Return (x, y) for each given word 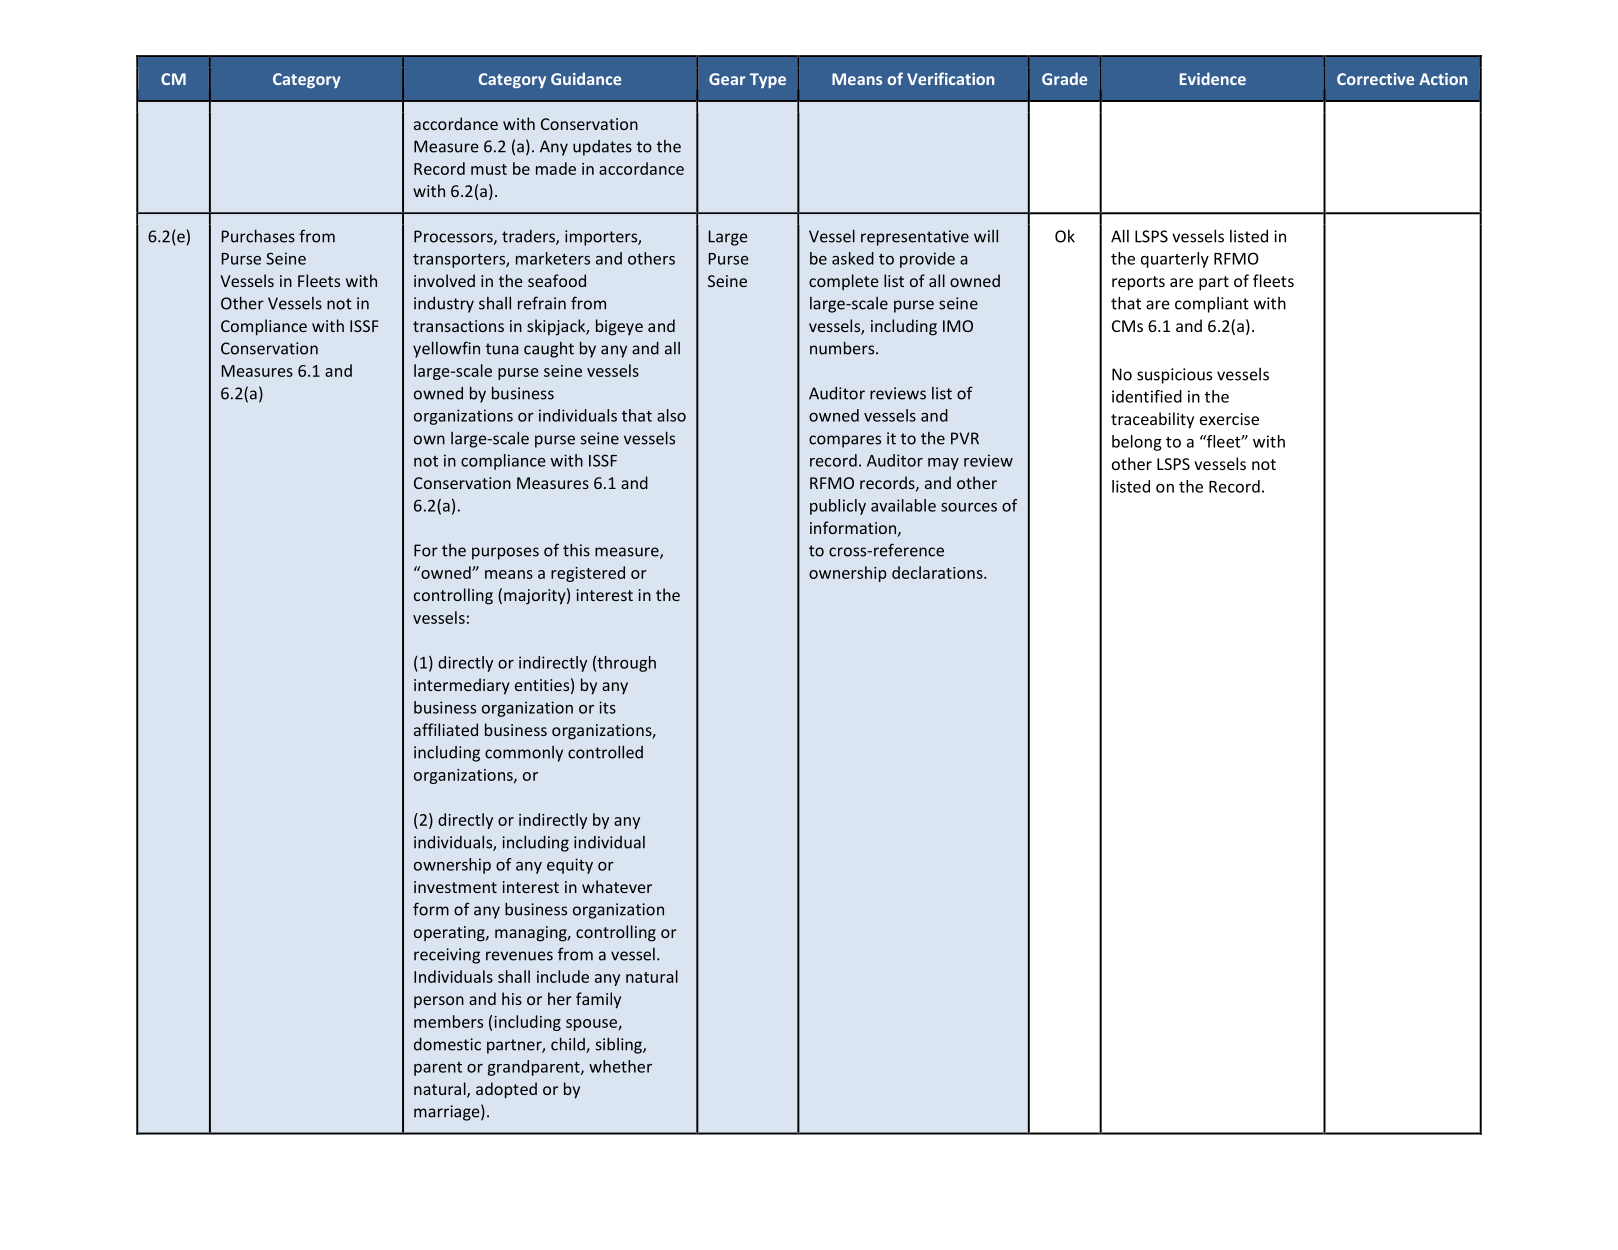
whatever (617, 886)
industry (444, 305)
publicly (838, 507)
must (489, 169)
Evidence (1213, 78)
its (607, 707)
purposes (505, 553)
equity (570, 866)
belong (1137, 443)
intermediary (462, 686)
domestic (447, 1044)
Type (768, 80)
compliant (1212, 305)
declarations (938, 572)
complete (843, 282)
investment (455, 887)
